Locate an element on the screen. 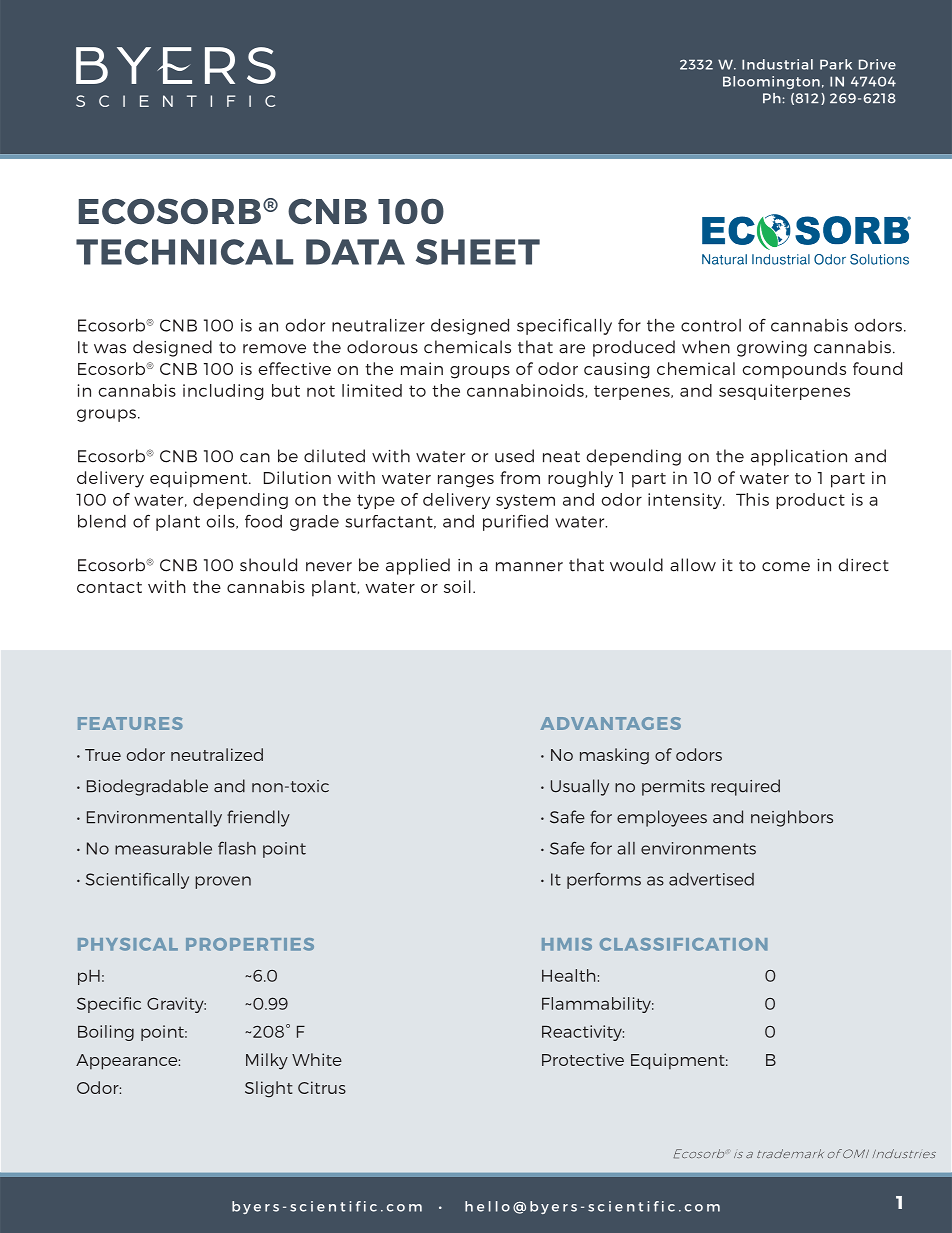 The image size is (952, 1233). soil is located at coordinates (457, 586).
